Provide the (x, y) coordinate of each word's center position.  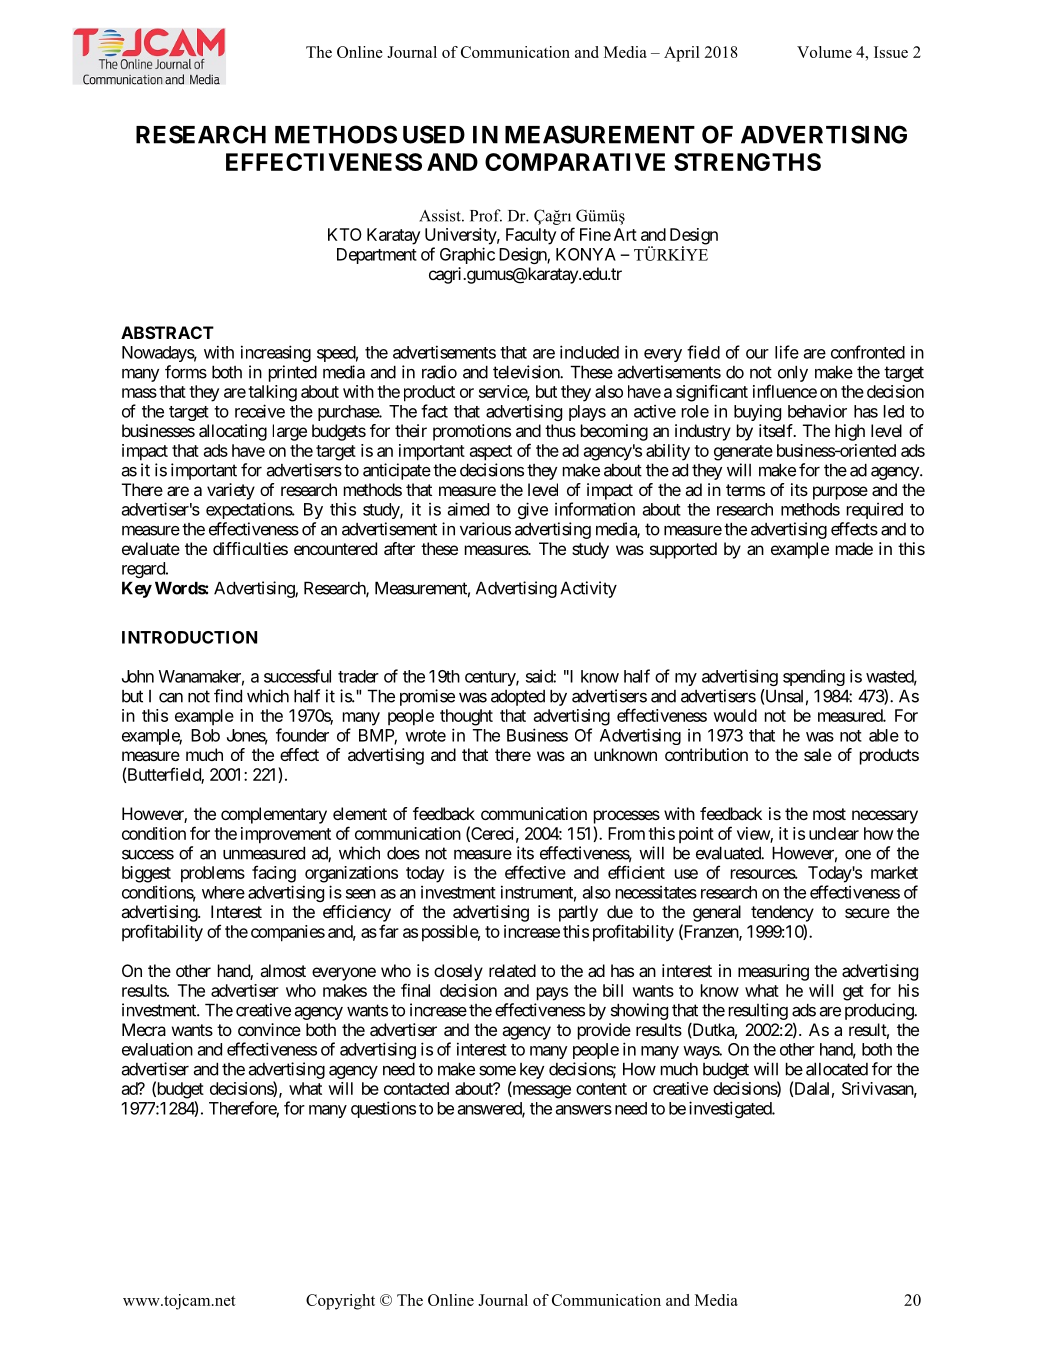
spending (814, 677)
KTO (345, 234)
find (228, 696)
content (601, 1089)
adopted (518, 698)
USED (434, 134)
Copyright (340, 1302)
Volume (824, 52)
